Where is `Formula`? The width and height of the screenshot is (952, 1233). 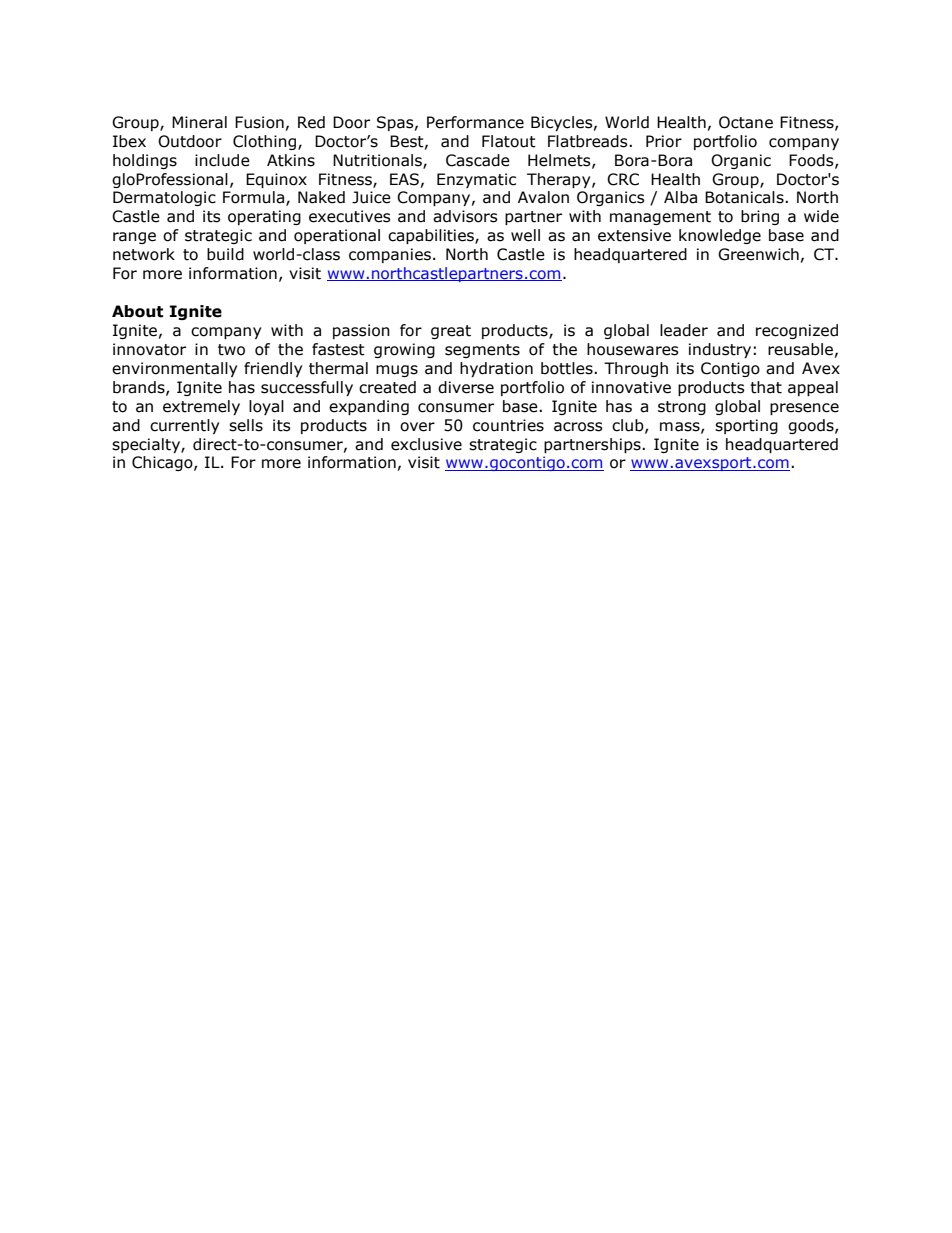
Formula is located at coordinates (255, 198).
